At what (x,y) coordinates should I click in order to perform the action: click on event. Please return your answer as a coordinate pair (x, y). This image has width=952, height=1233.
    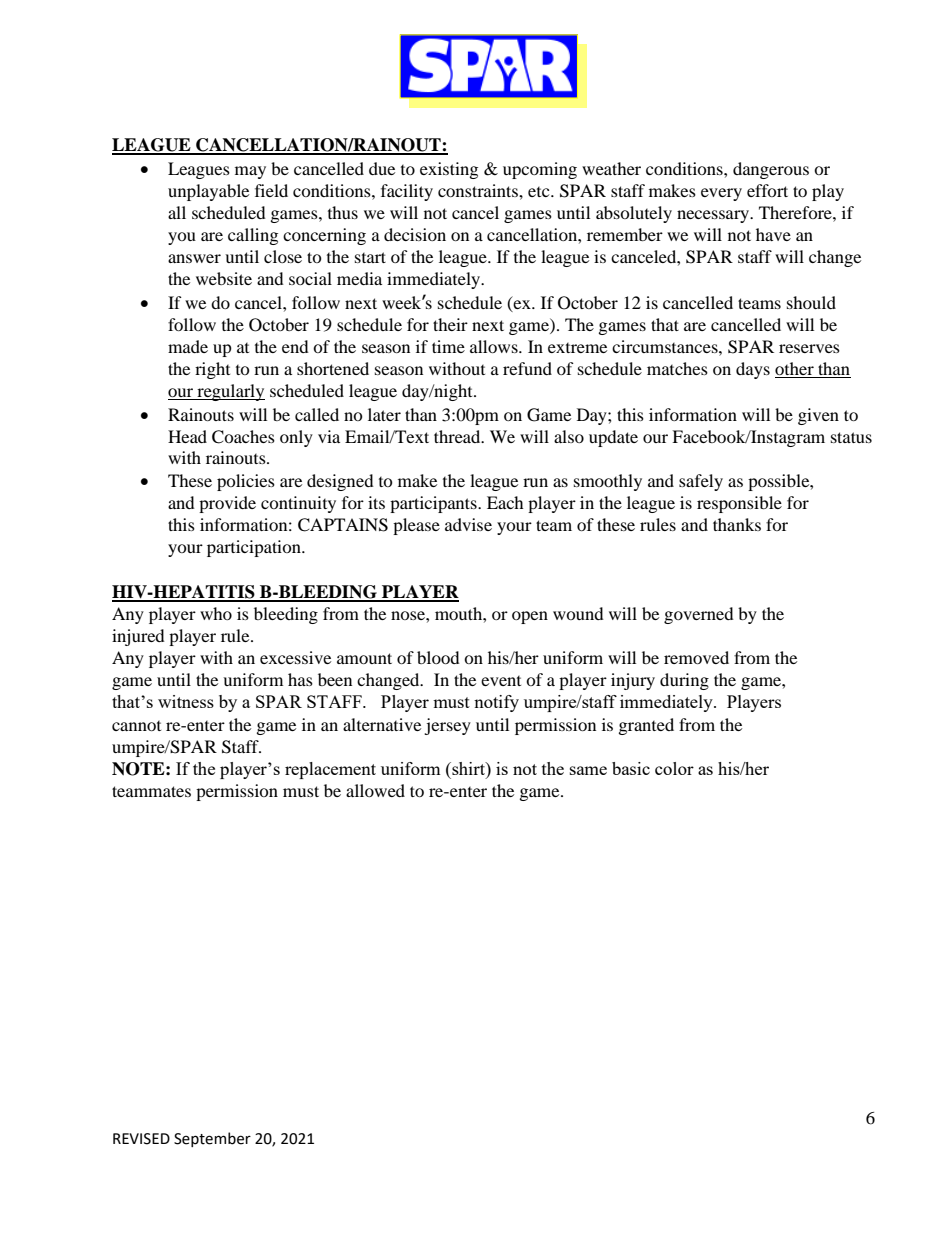
    Looking at the image, I should click on (501, 681).
